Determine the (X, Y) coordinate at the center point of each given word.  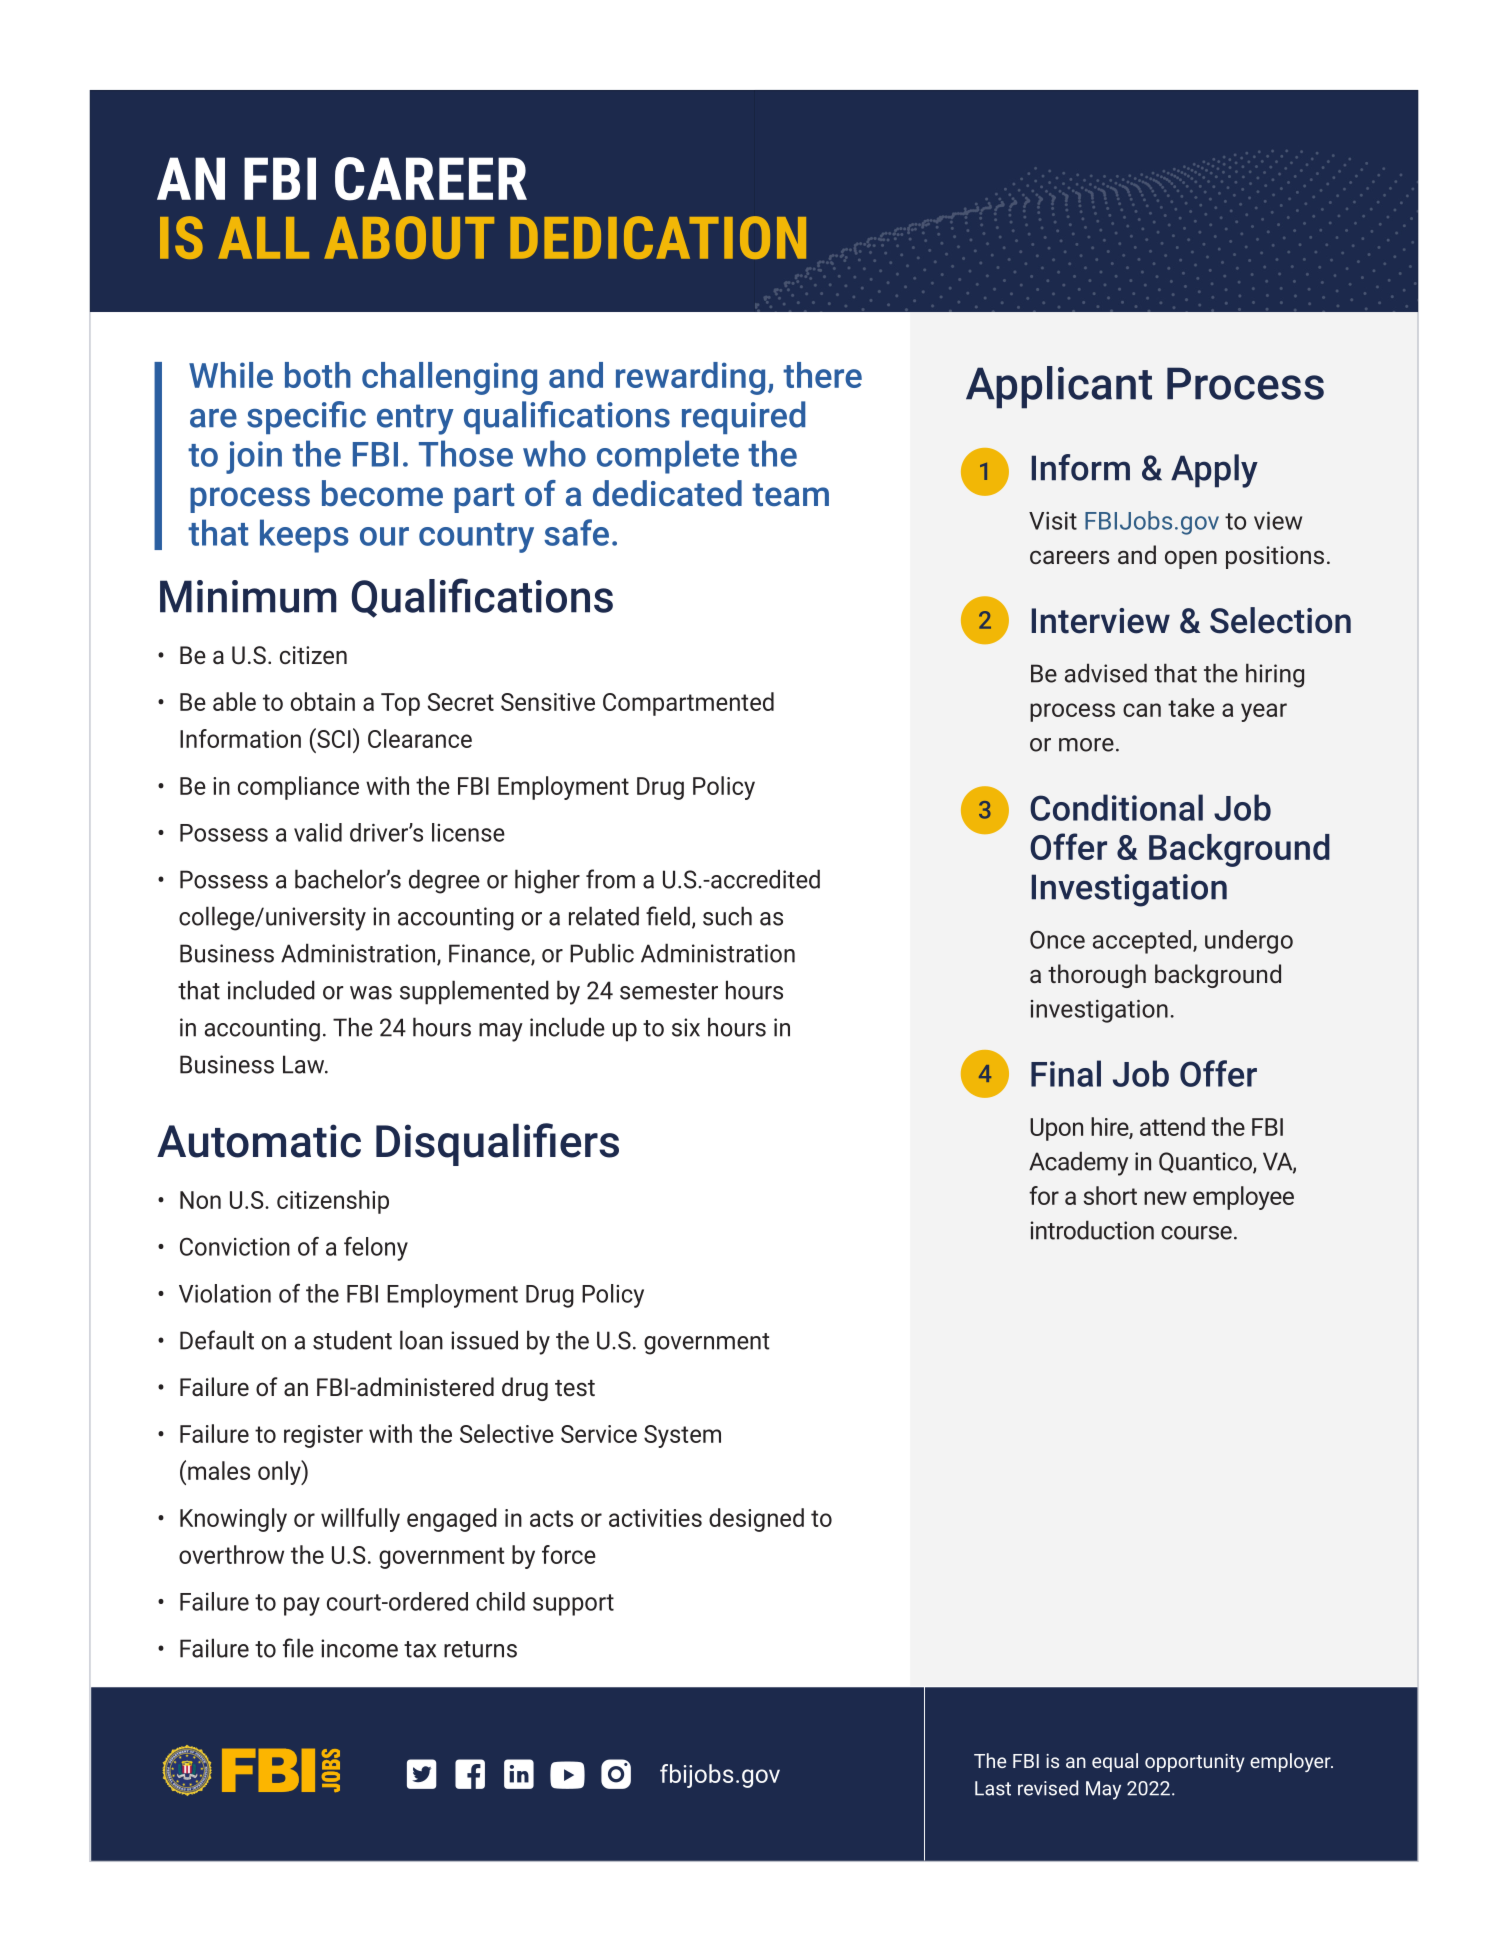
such (727, 916)
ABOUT (409, 237)
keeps (304, 536)
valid (318, 832)
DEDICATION (658, 237)
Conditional (1116, 807)
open (1191, 559)
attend (1172, 1126)
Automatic (259, 1141)
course (1196, 1233)
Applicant (1059, 387)
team (790, 495)
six (686, 1027)
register (323, 1436)
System (682, 1436)
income (359, 1648)
